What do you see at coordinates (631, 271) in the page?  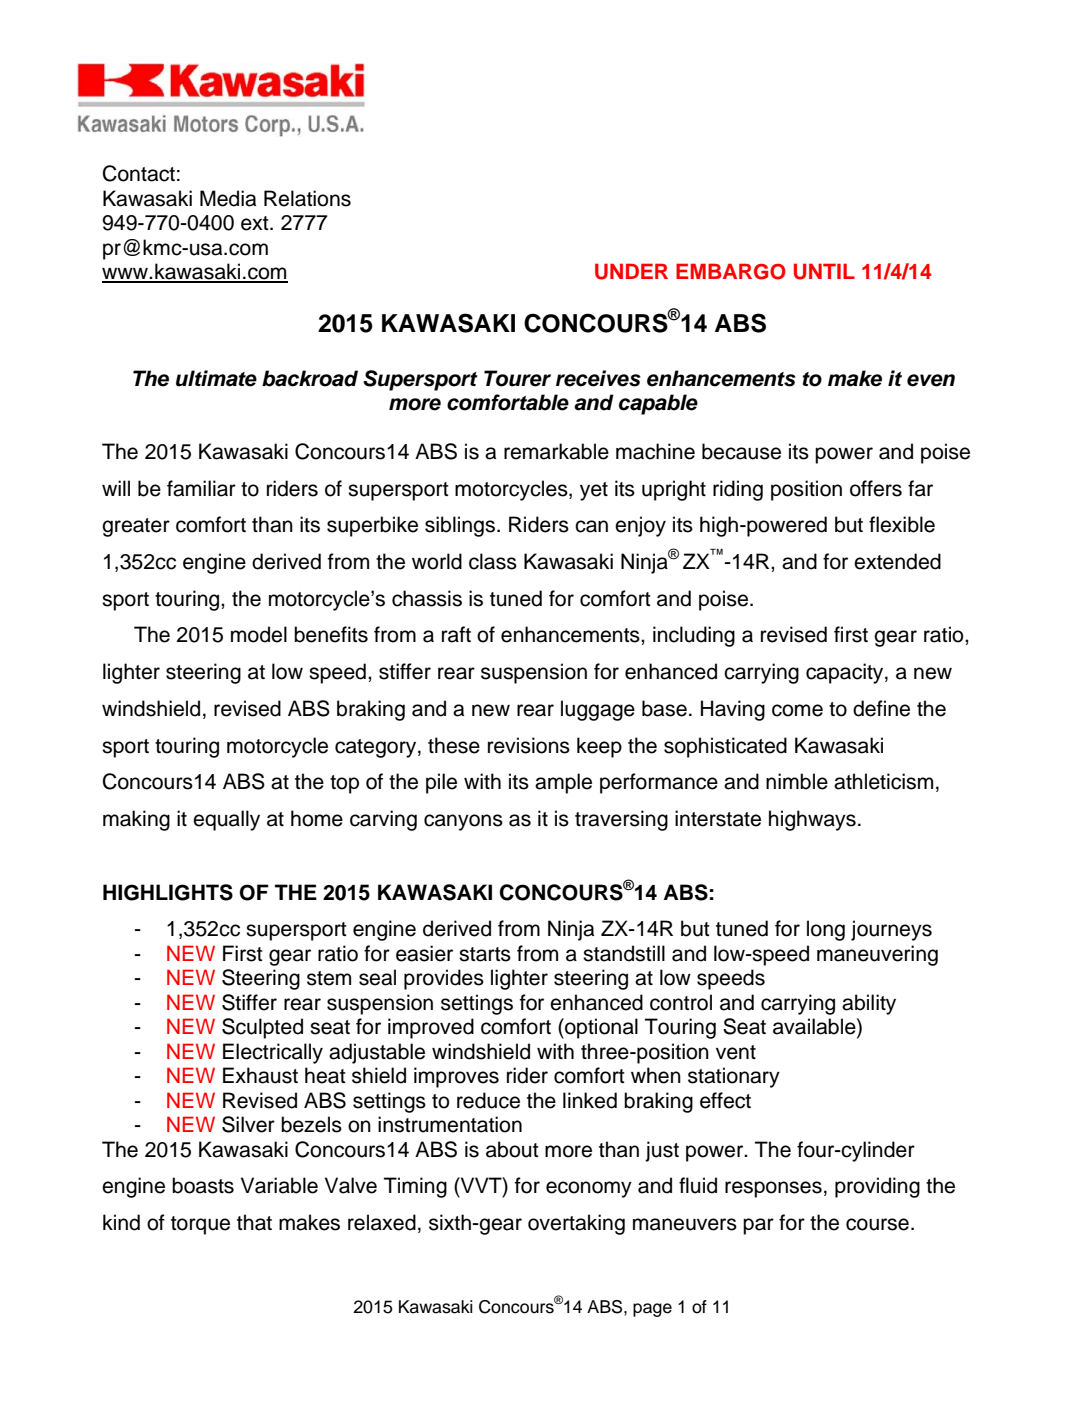 I see `UNDER` at bounding box center [631, 271].
